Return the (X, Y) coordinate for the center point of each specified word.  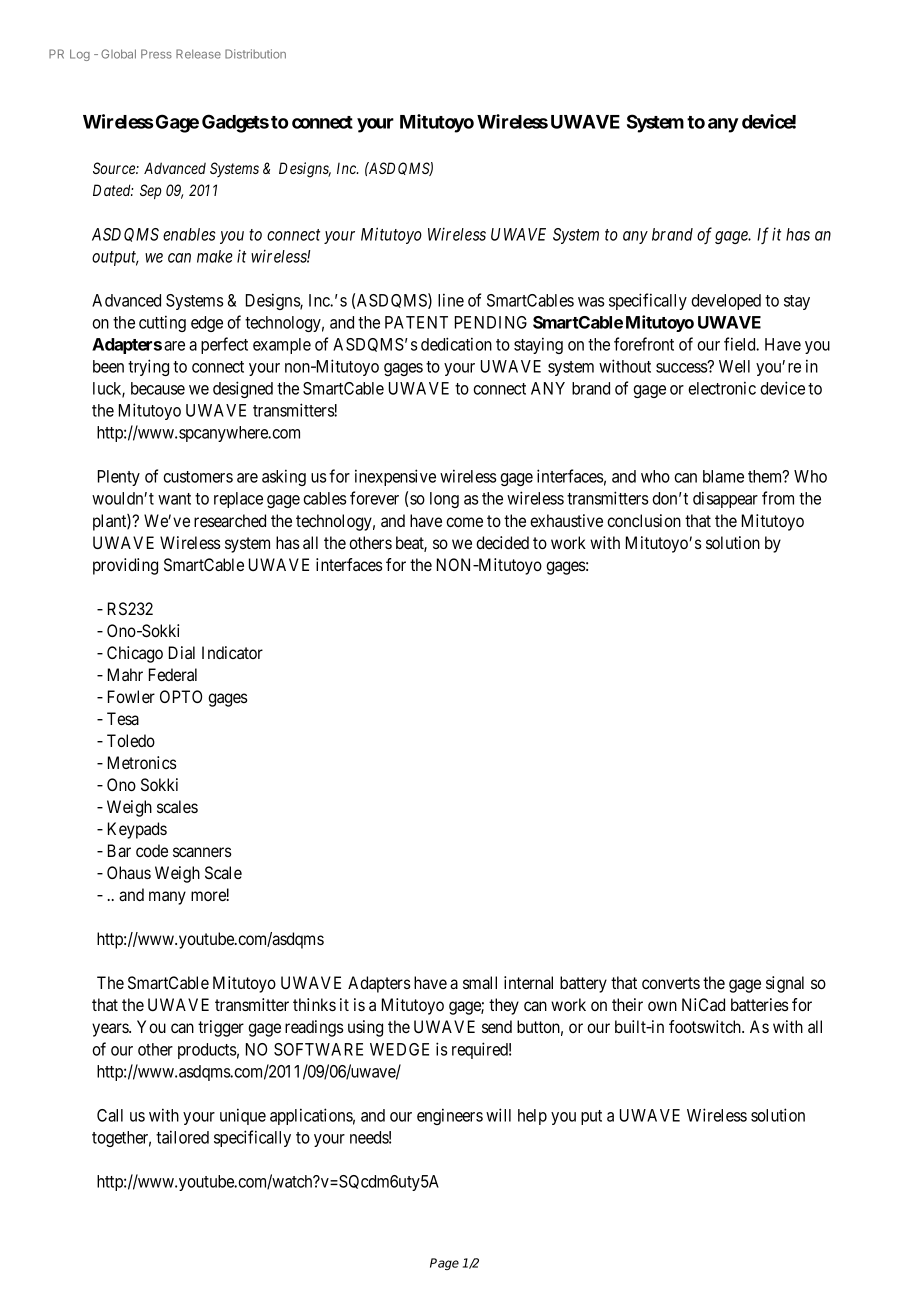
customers (198, 477)
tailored (182, 1137)
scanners (202, 852)
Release (198, 54)
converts (671, 983)
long (444, 500)
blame (723, 476)
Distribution (255, 54)
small (480, 982)
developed (726, 302)
